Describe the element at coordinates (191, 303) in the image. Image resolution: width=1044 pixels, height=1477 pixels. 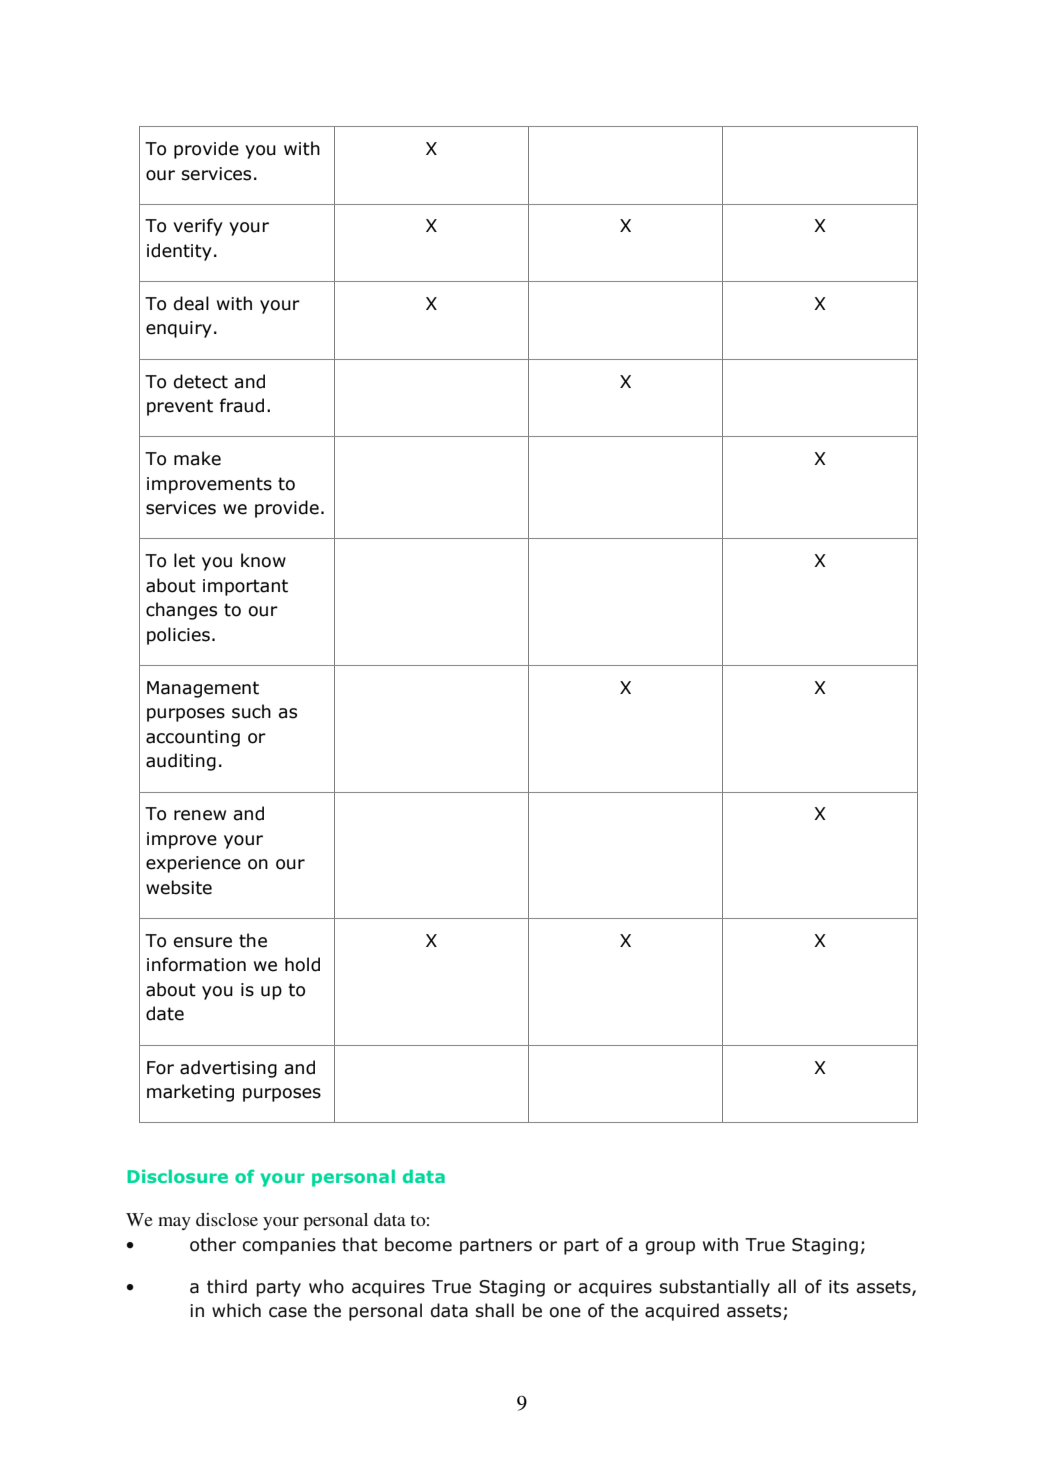
I see `deal` at that location.
